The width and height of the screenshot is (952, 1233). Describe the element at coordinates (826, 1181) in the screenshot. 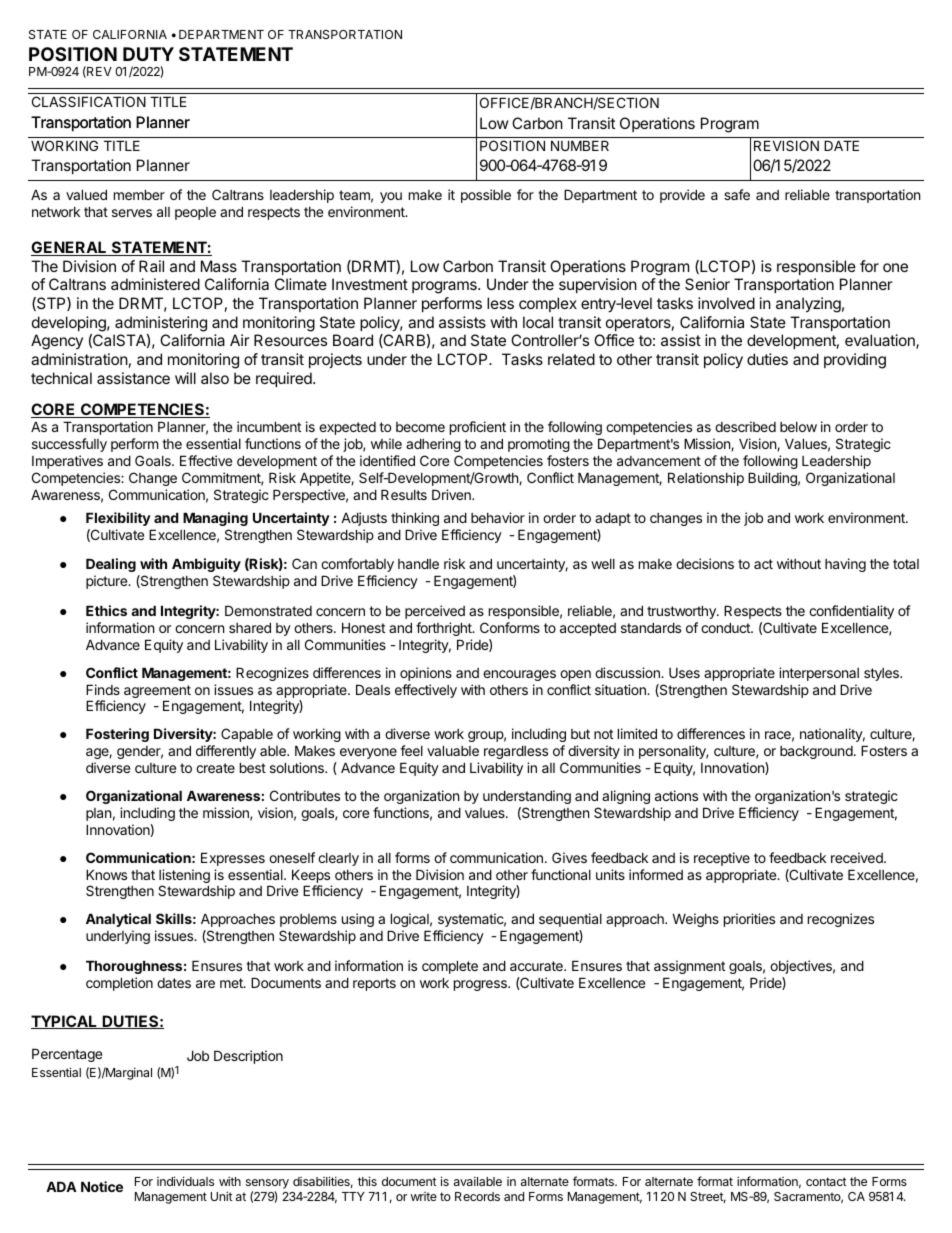

I see `contact` at that location.
